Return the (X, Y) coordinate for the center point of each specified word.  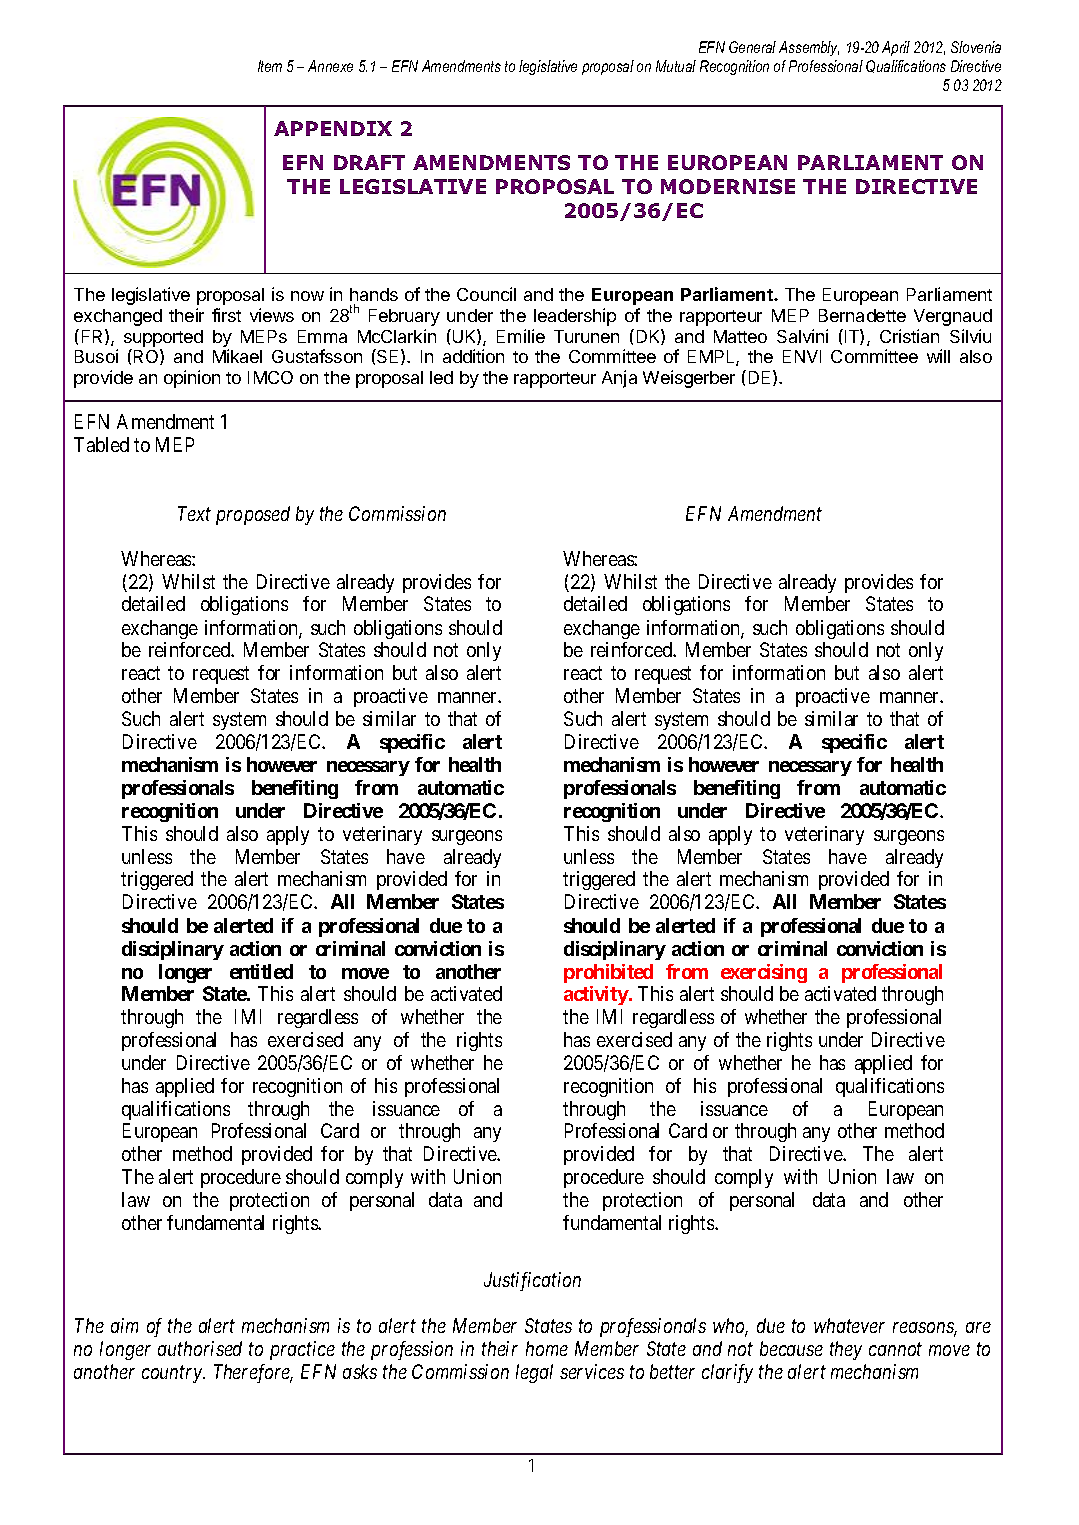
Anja (619, 379)
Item (270, 66)
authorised (200, 1348)
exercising (764, 973)
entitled (261, 971)
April (896, 48)
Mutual (676, 66)
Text (194, 513)
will (938, 356)
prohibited (608, 973)
